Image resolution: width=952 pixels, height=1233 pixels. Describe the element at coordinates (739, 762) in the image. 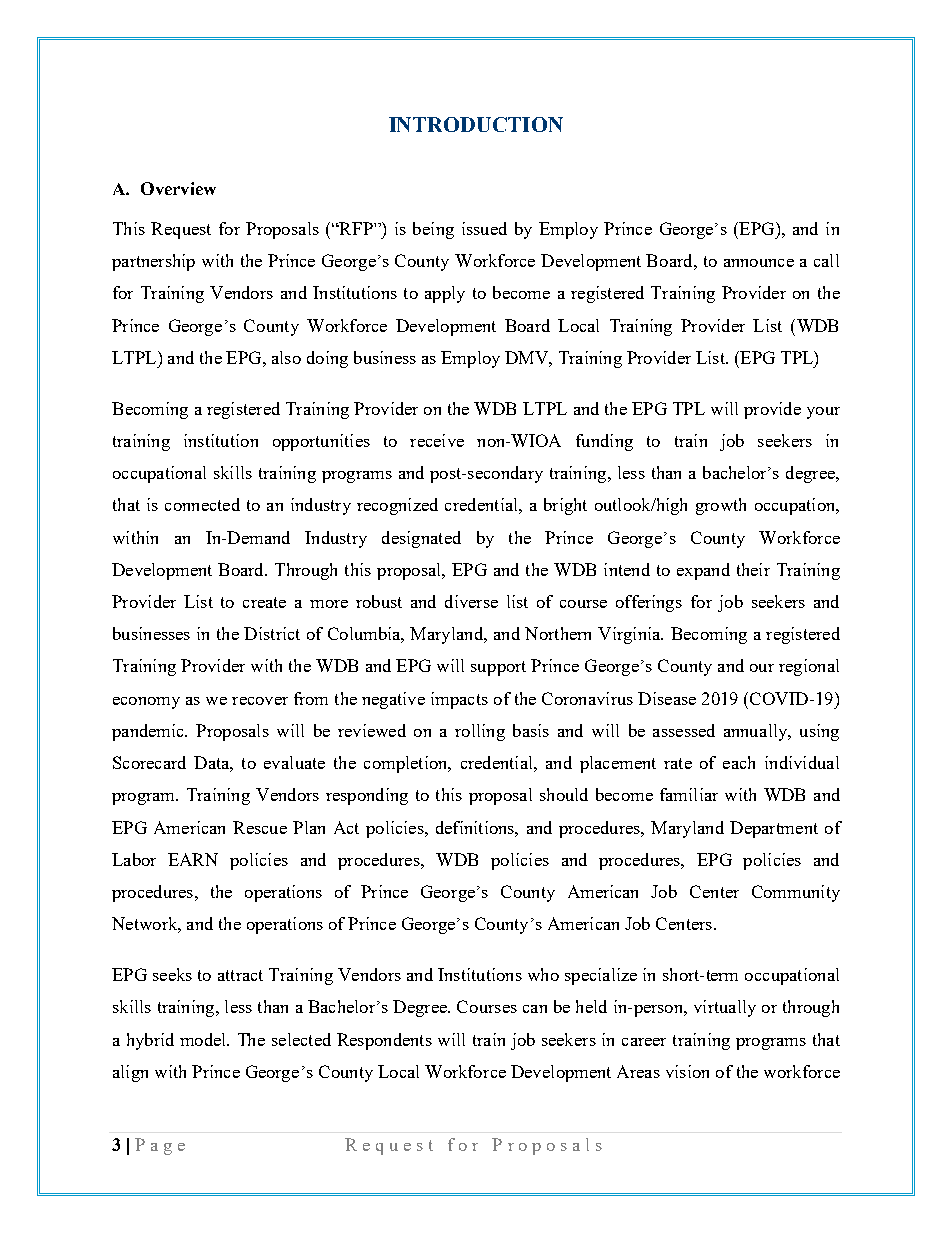

I see `each` at that location.
